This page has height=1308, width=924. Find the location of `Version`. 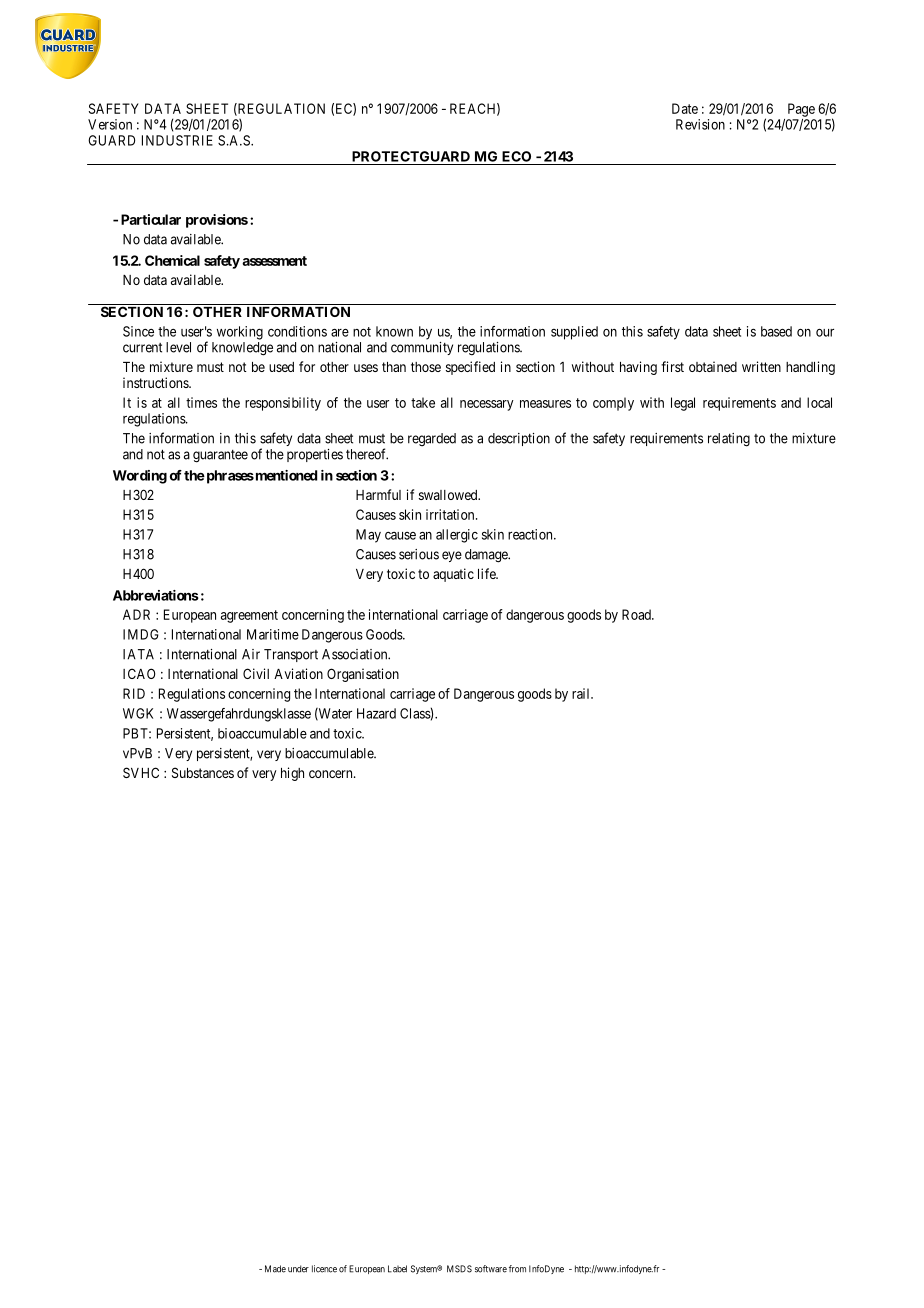

Version is located at coordinates (110, 124).
